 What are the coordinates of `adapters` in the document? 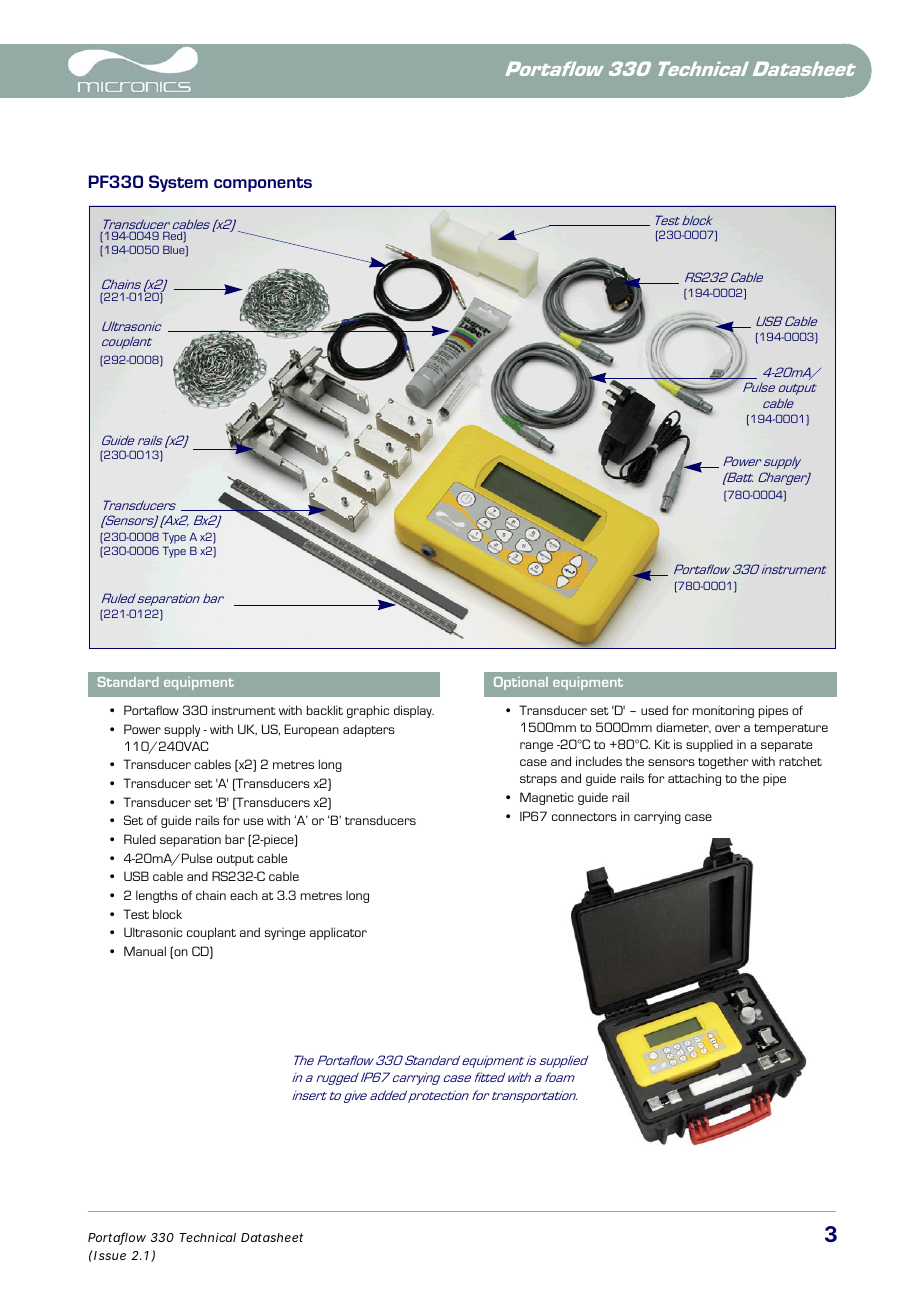 It's located at (369, 730).
